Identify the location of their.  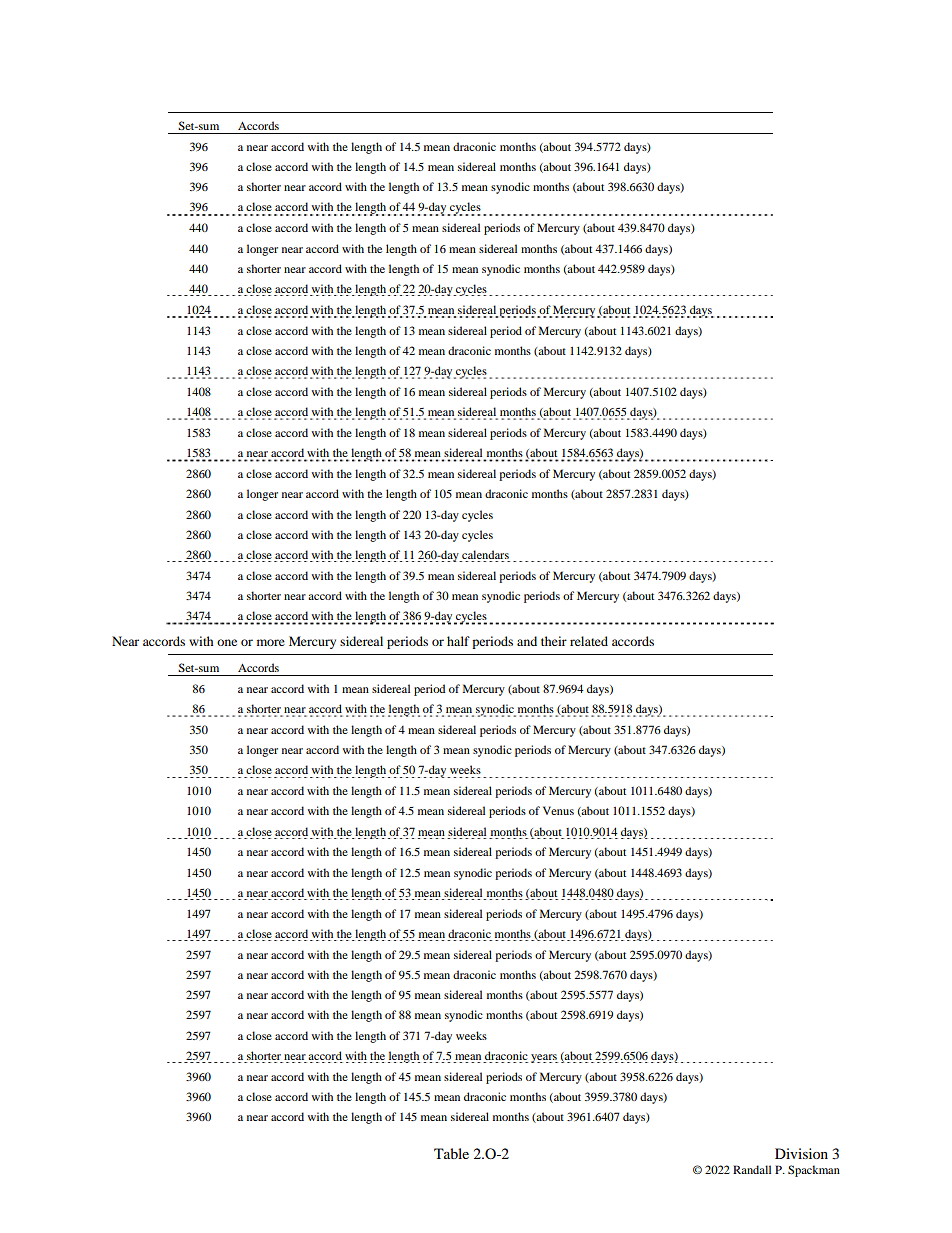
(554, 641).
